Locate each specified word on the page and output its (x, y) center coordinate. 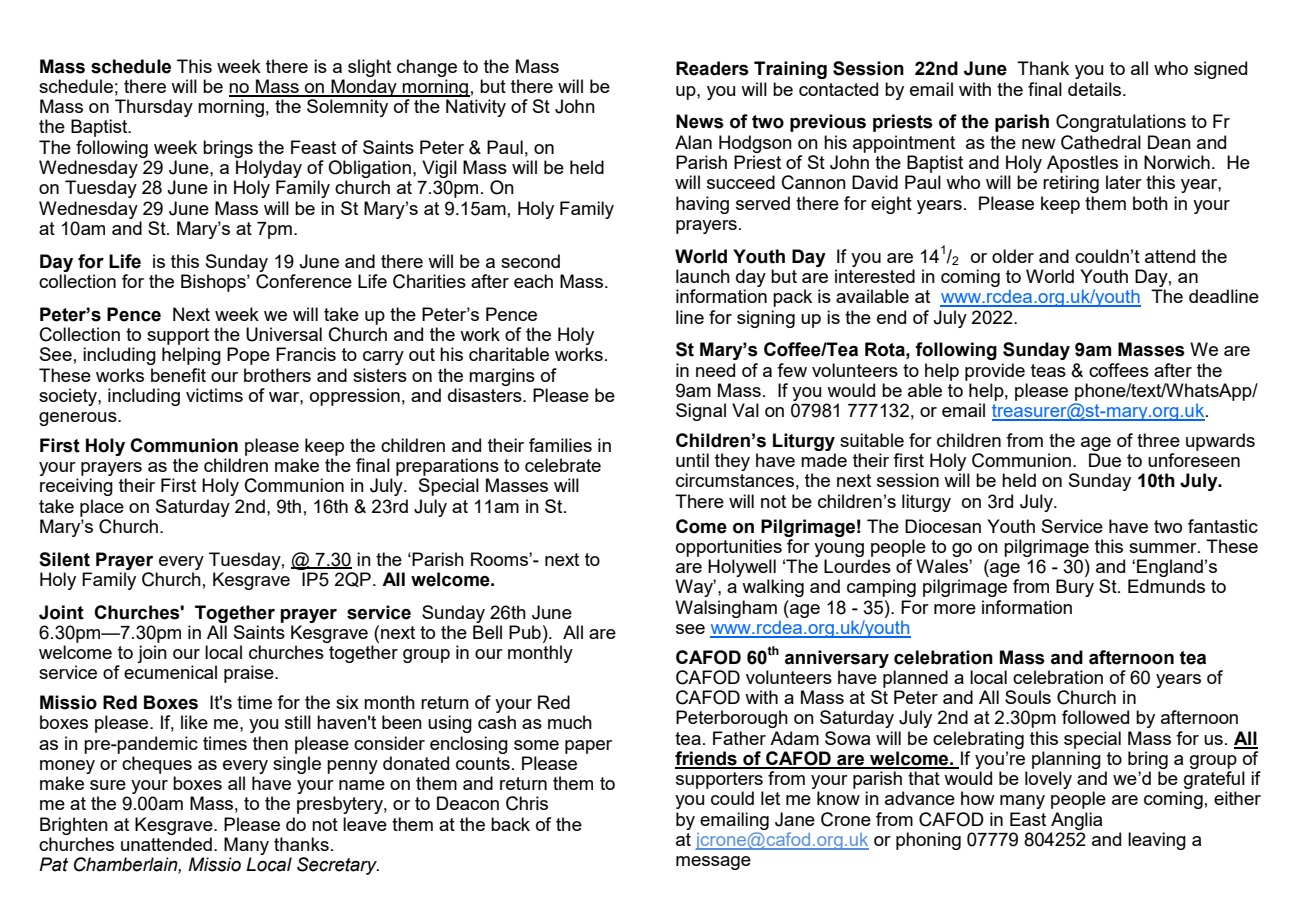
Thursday (154, 108)
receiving (76, 487)
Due (1105, 460)
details (1096, 89)
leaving (1157, 841)
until (692, 460)
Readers (712, 68)
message (713, 863)
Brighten (74, 826)
